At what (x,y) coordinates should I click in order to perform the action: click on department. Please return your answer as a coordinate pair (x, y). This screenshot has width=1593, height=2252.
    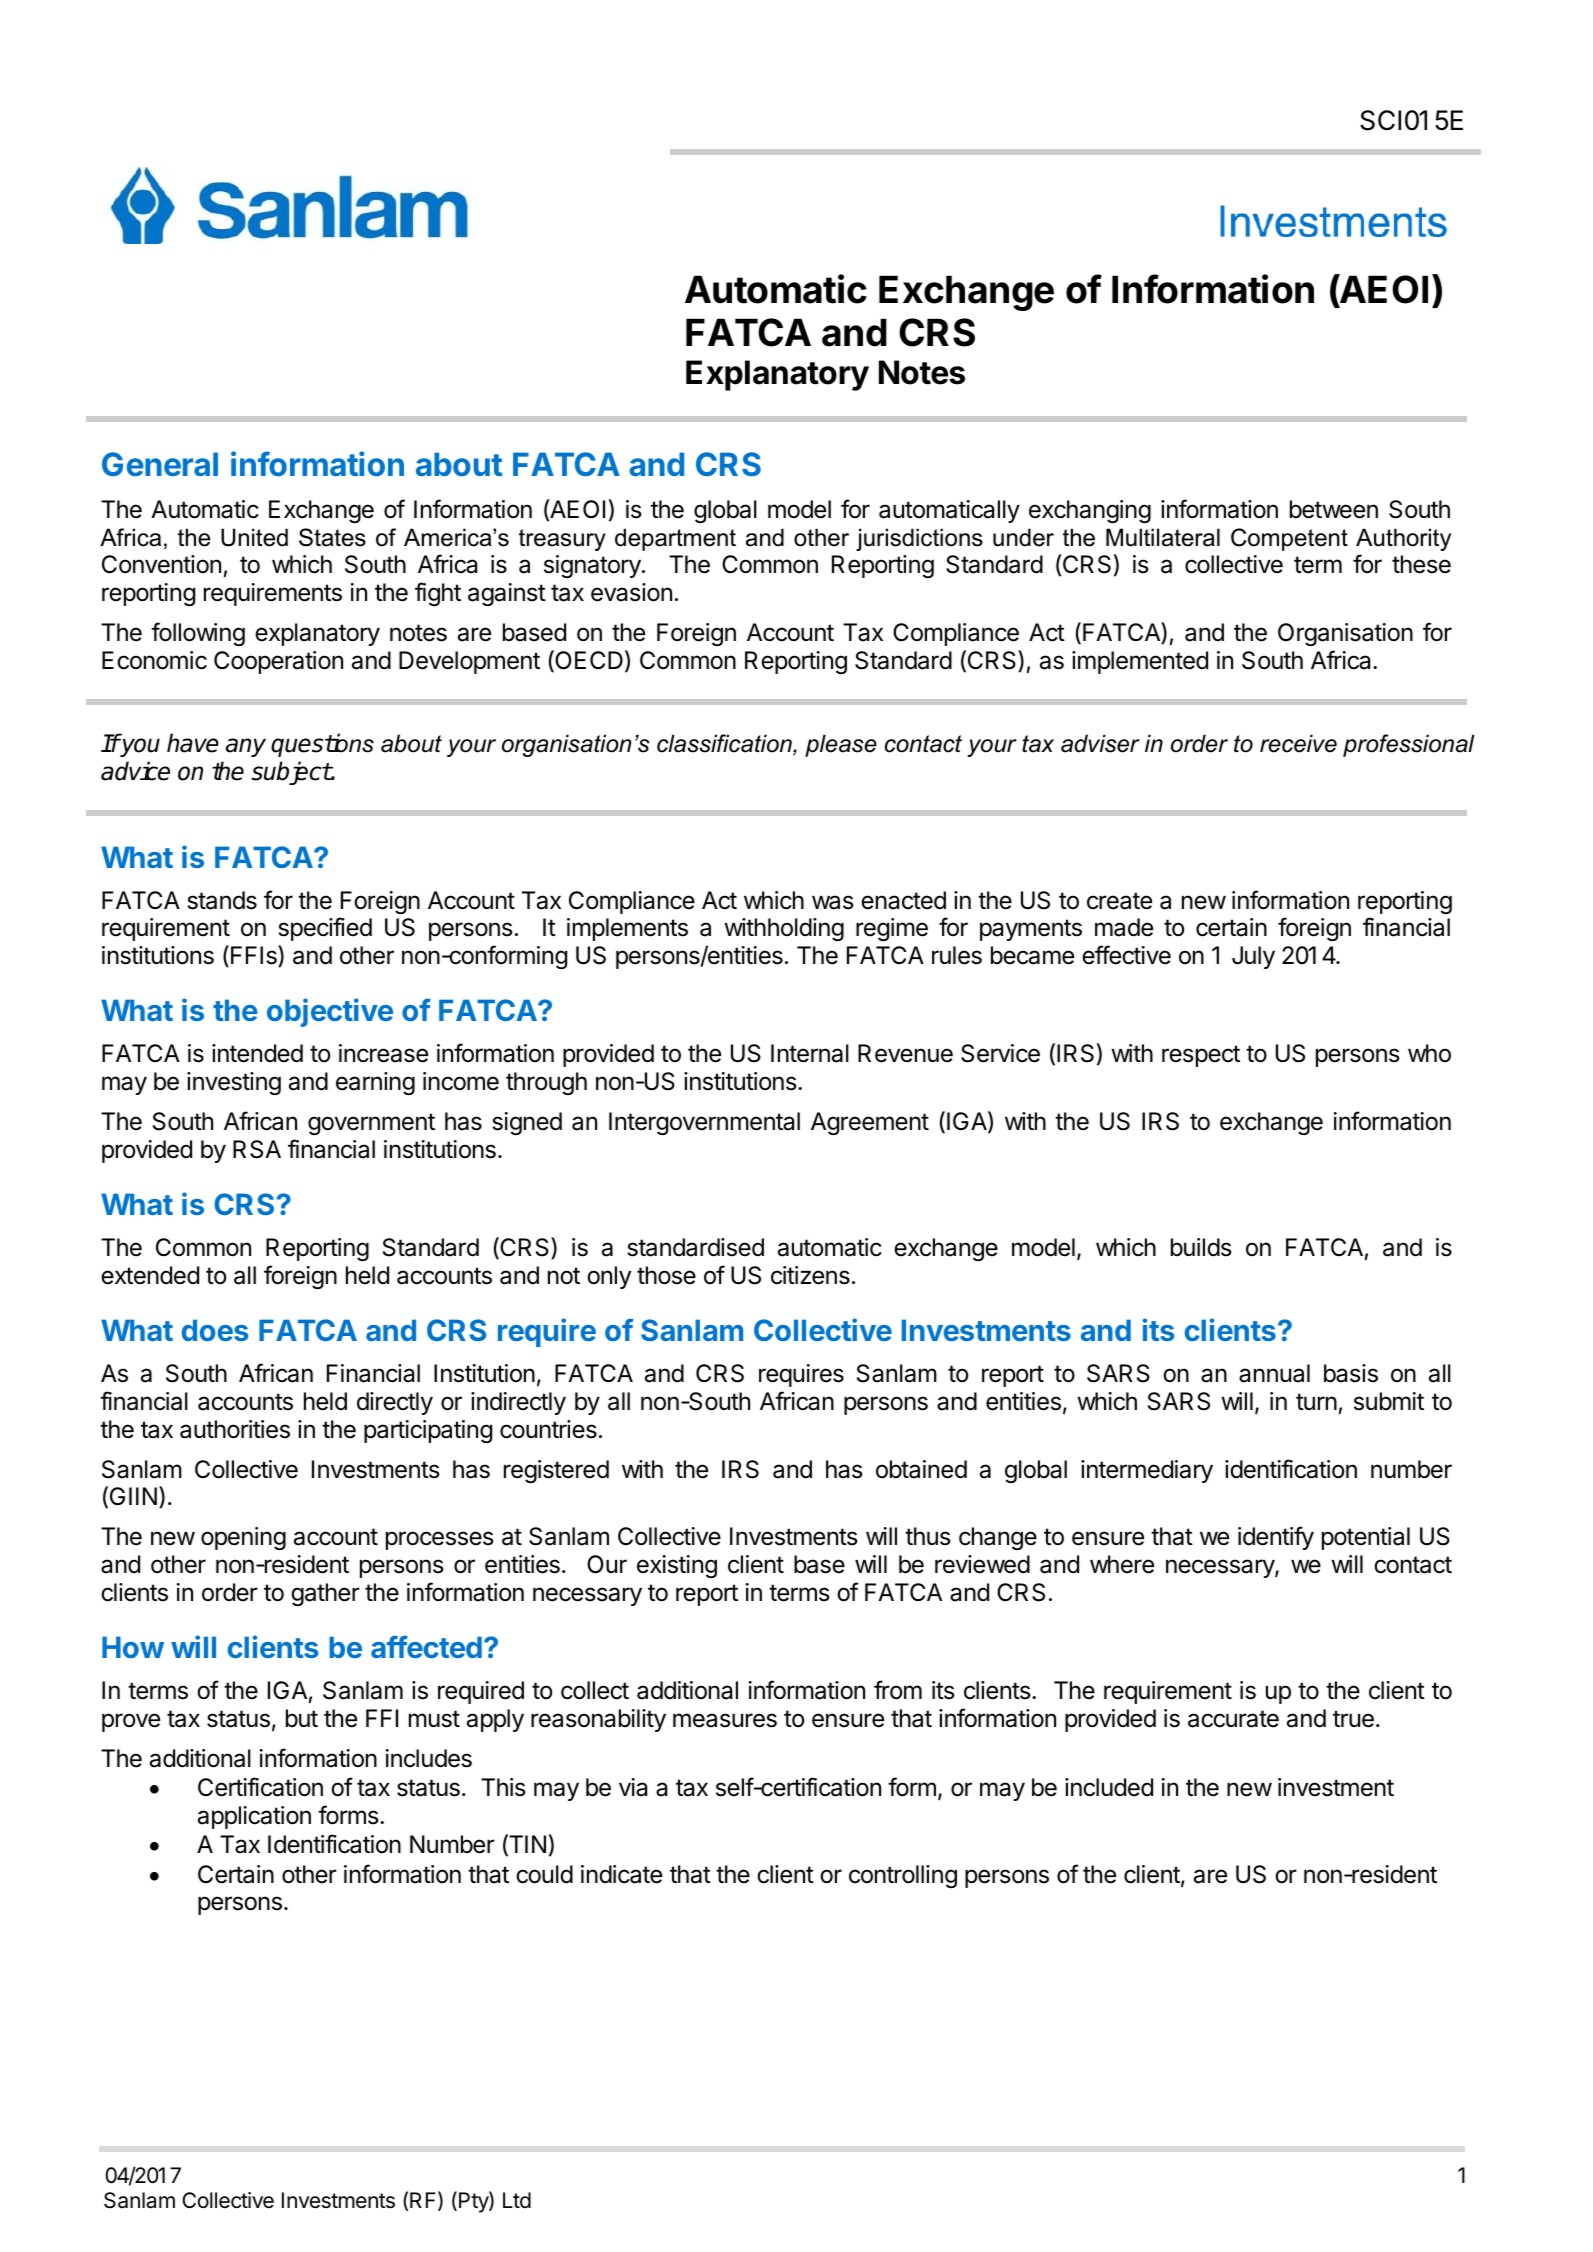
    Looking at the image, I should click on (675, 539).
